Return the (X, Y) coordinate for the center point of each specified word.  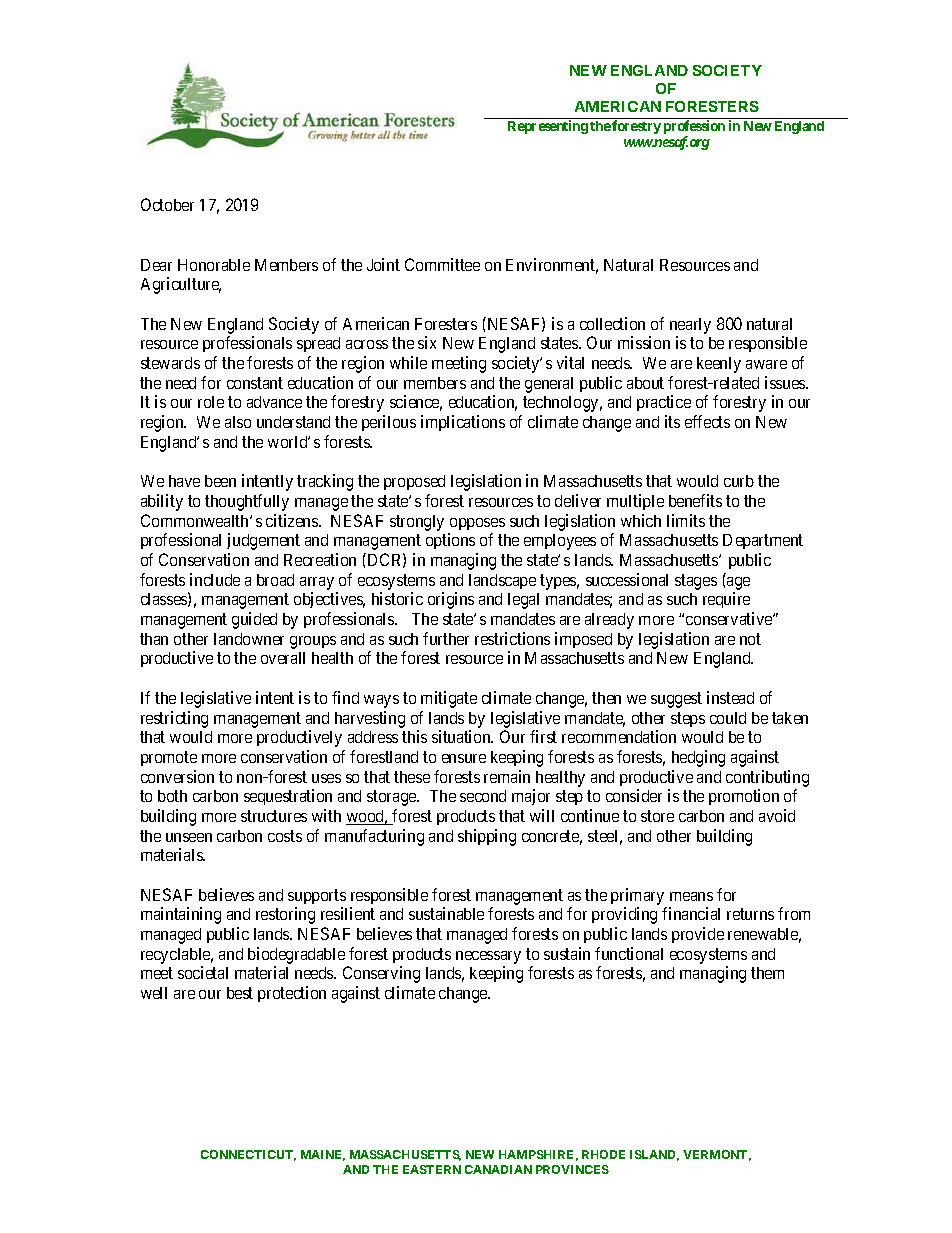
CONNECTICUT (248, 1155)
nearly (690, 326)
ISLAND (654, 1155)
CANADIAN (498, 1169)
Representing (548, 127)
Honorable (214, 265)
